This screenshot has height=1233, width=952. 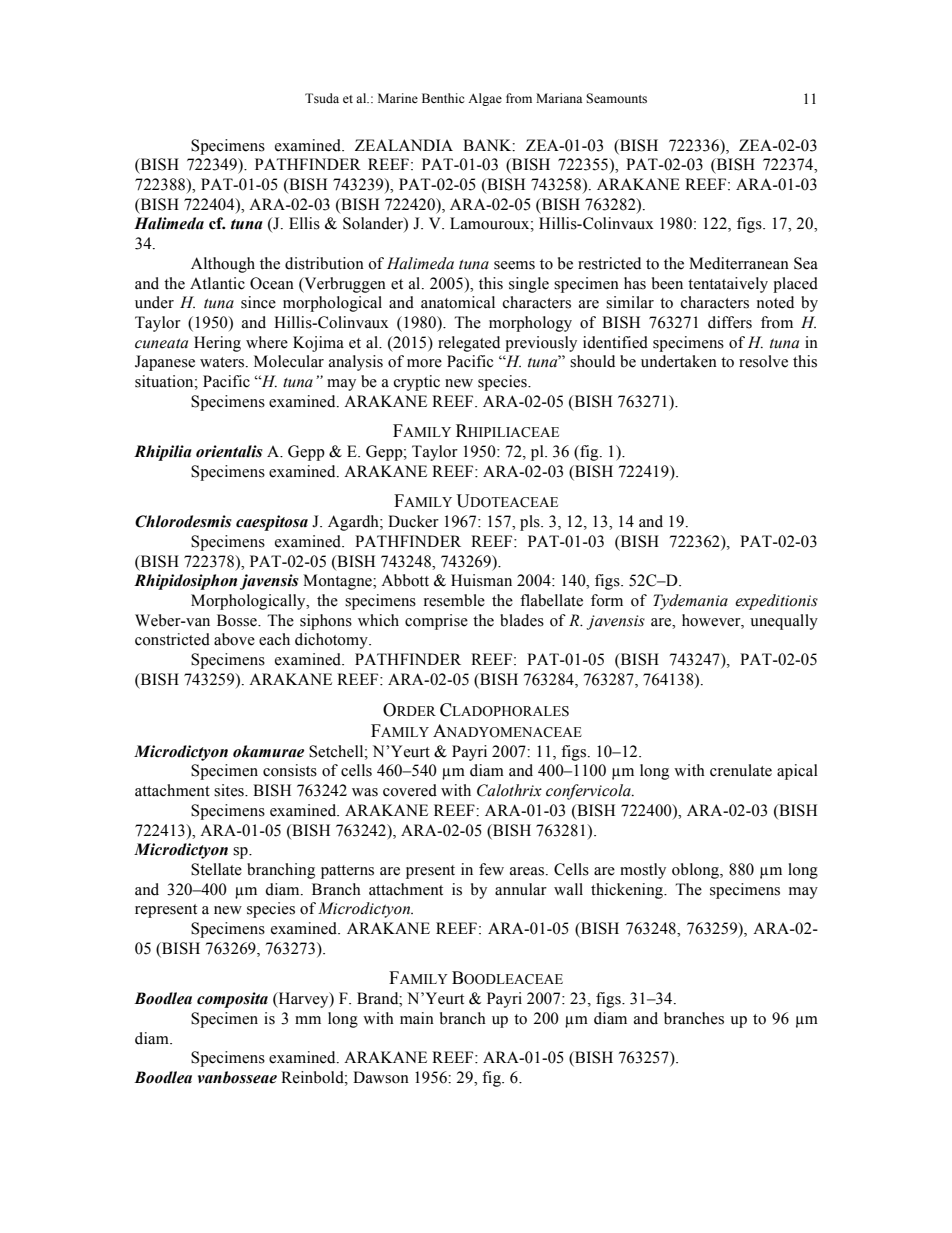 What do you see at coordinates (454, 600) in the screenshot?
I see `resemble` at bounding box center [454, 600].
